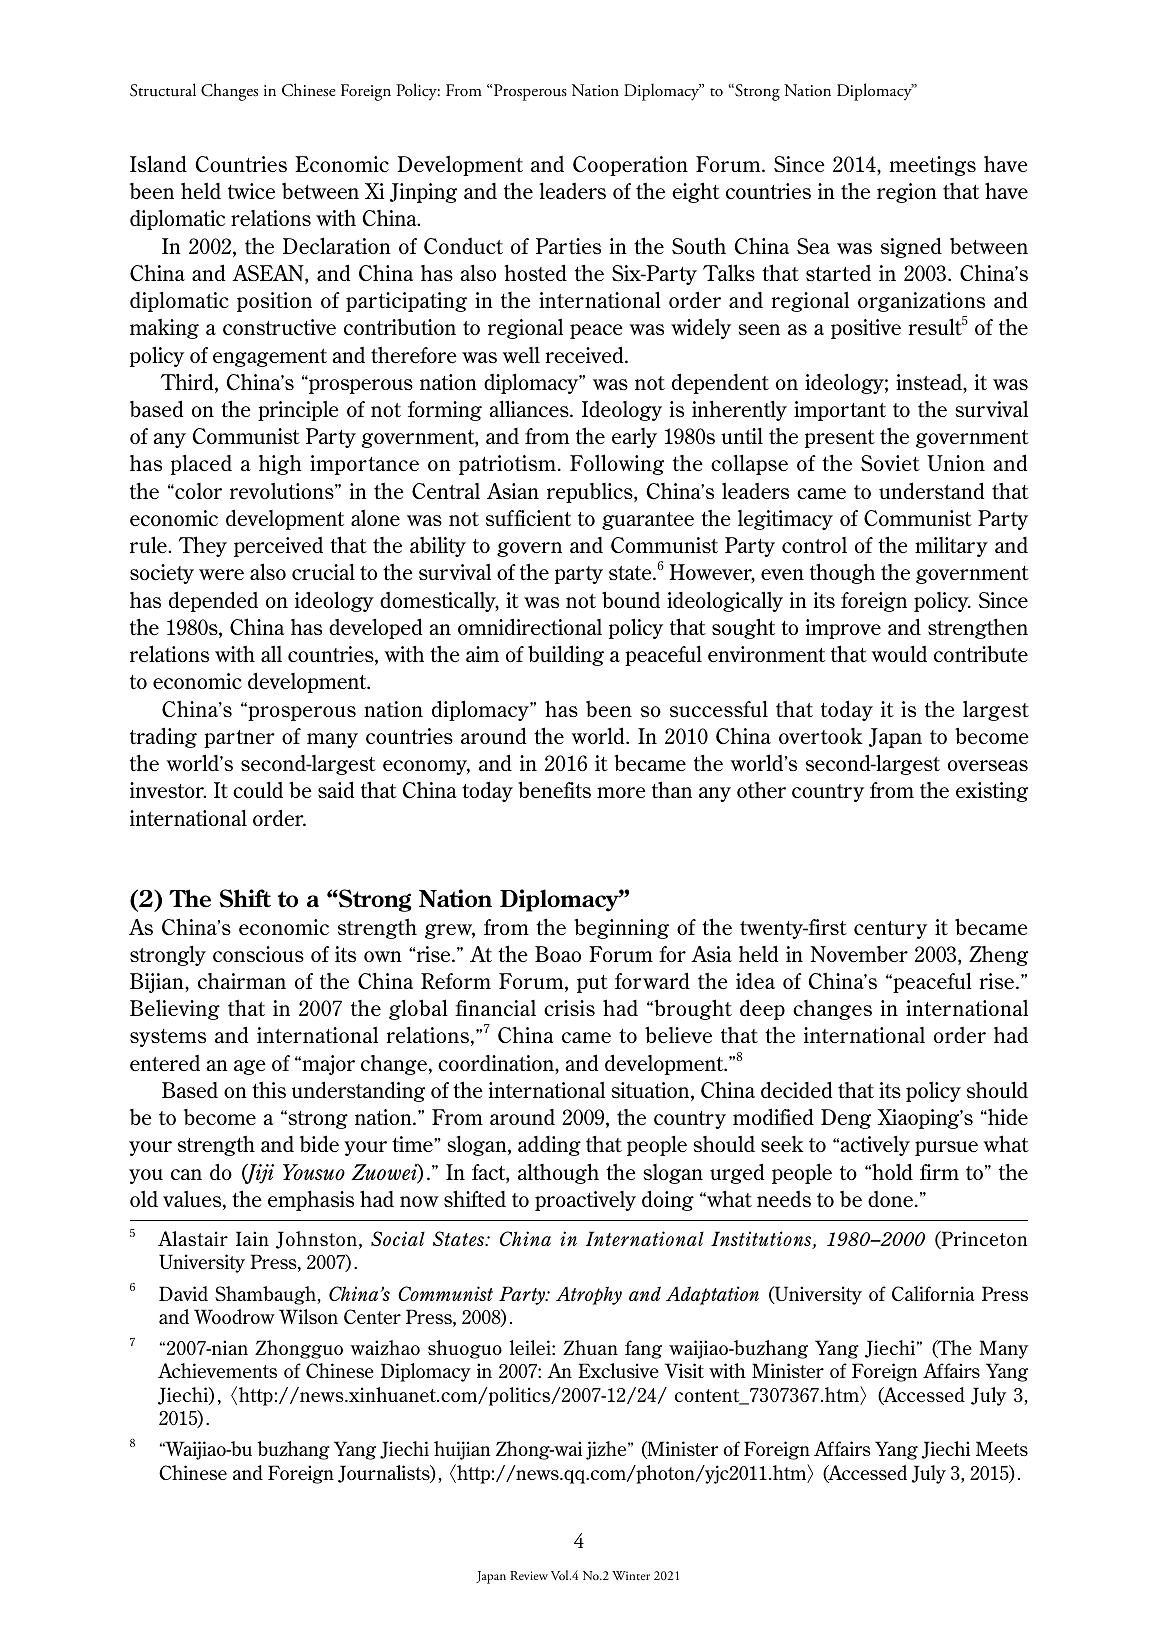  I want to click on meetings, so click(933, 166).
